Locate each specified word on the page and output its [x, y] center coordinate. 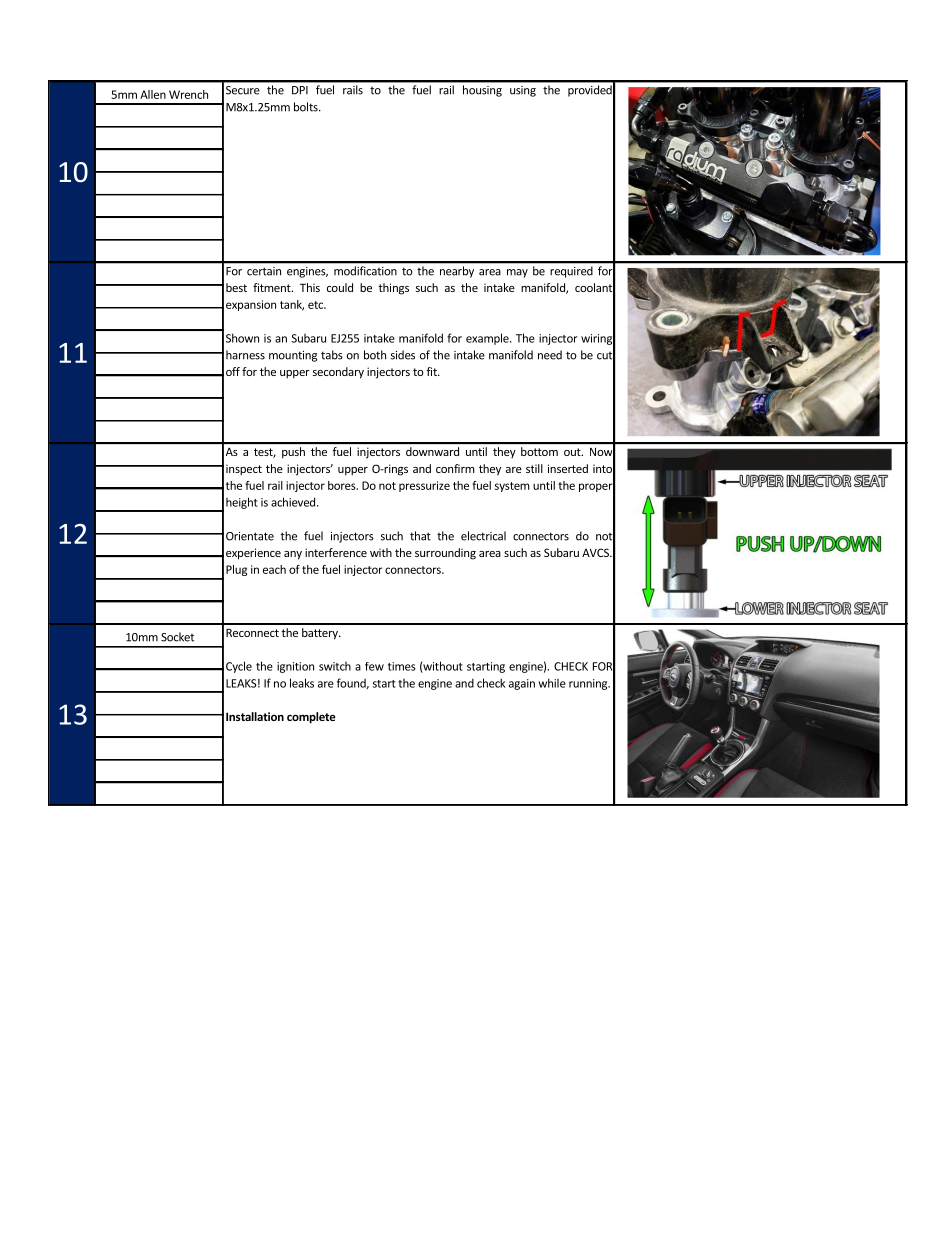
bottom [539, 451]
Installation [255, 716]
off [233, 371]
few [374, 666]
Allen [153, 94]
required [572, 272]
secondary [338, 373]
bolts [307, 107]
